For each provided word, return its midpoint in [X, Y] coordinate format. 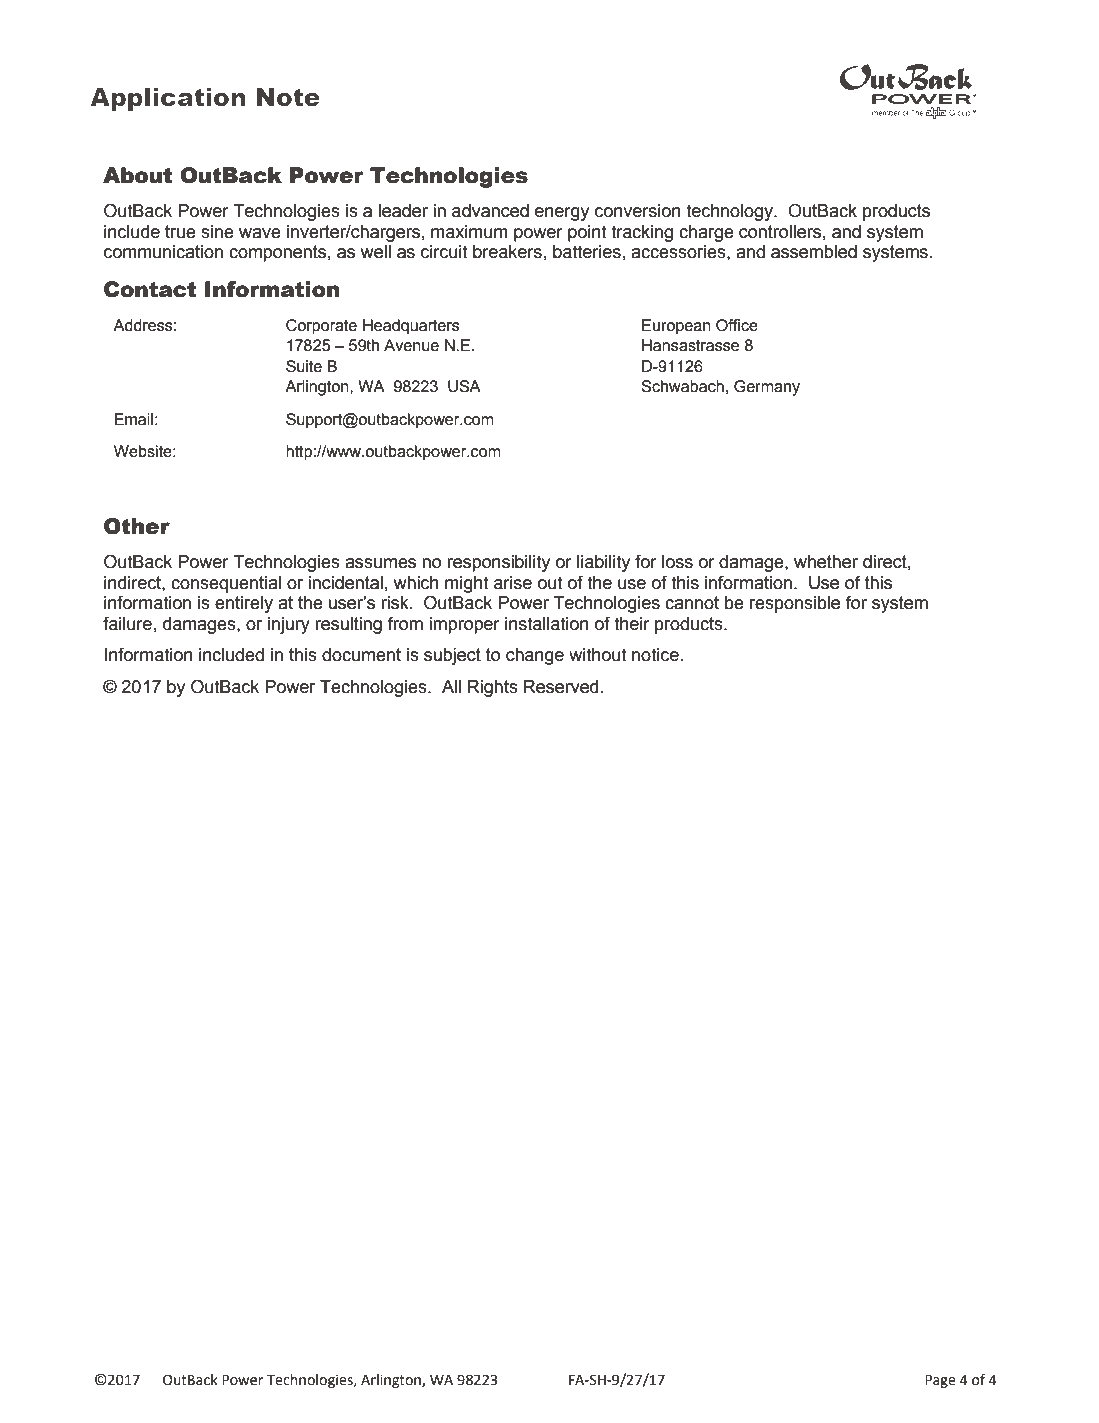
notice [655, 655]
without [598, 655]
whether [826, 562]
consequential [226, 584]
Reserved [561, 687]
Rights [493, 688]
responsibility [498, 563]
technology [730, 212]
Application [167, 99]
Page [940, 1381]
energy [562, 214]
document [361, 655]
